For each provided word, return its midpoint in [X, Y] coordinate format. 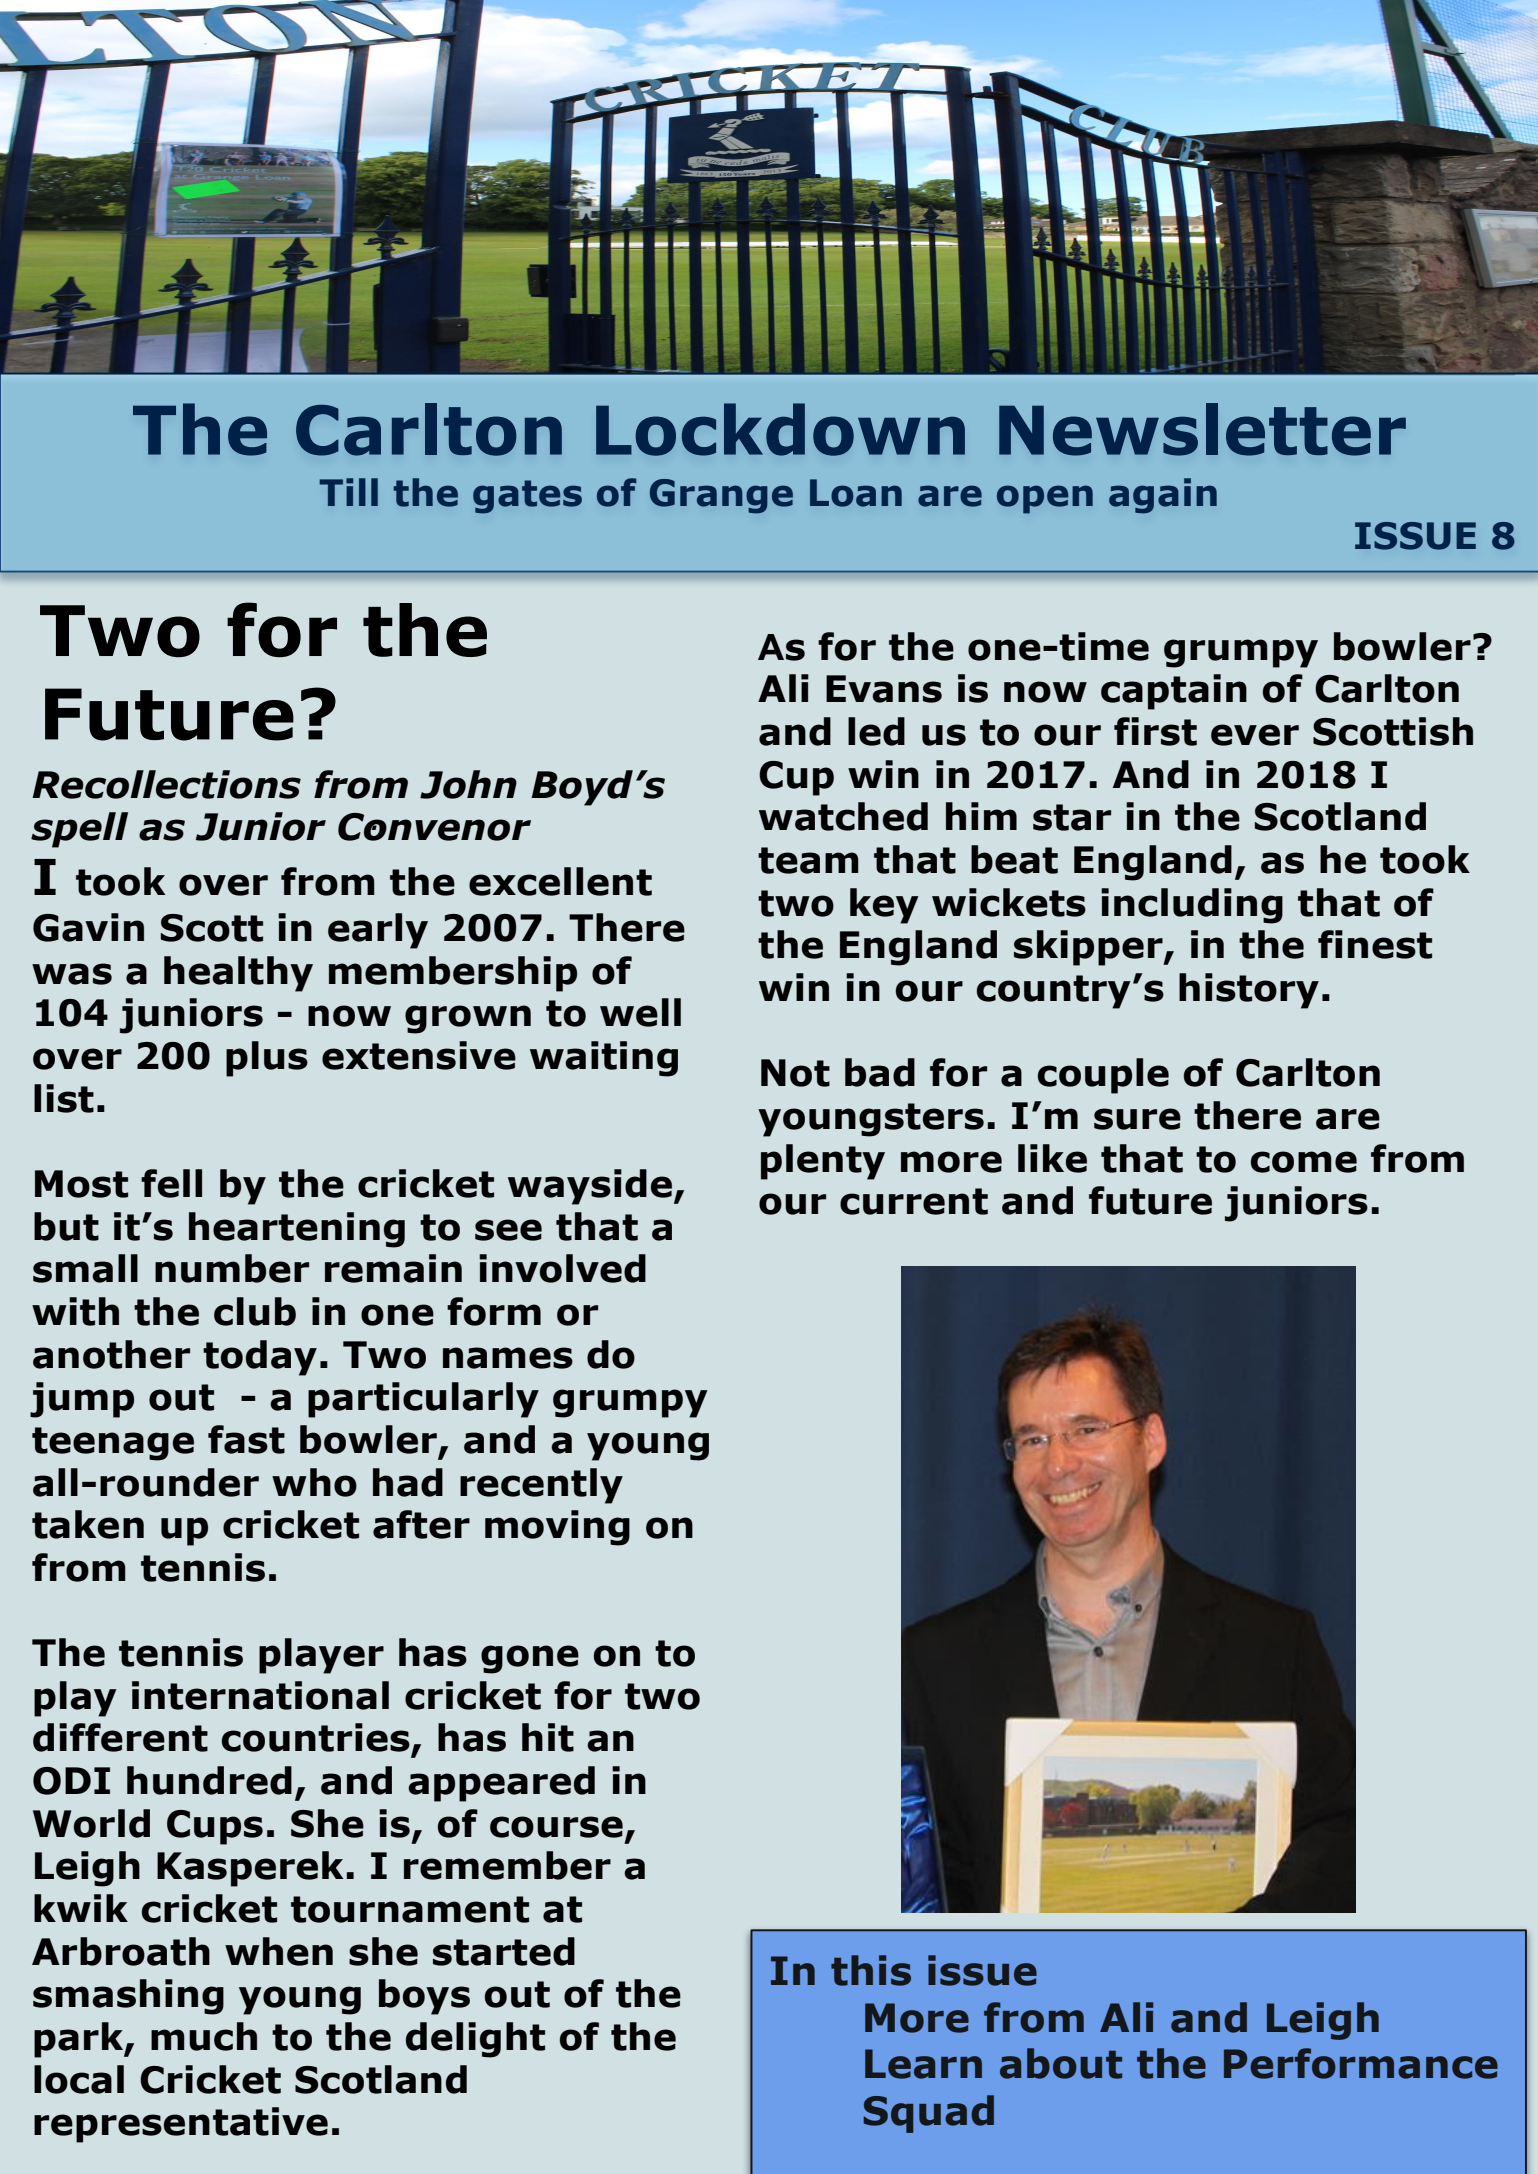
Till [348, 492]
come [1304, 1162]
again [1163, 496]
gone [530, 1659]
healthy [238, 974]
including [1192, 906]
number [232, 1268]
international [260, 1695]
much [204, 2036]
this [871, 1970]
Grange [721, 496]
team [808, 860]
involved [562, 1268]
